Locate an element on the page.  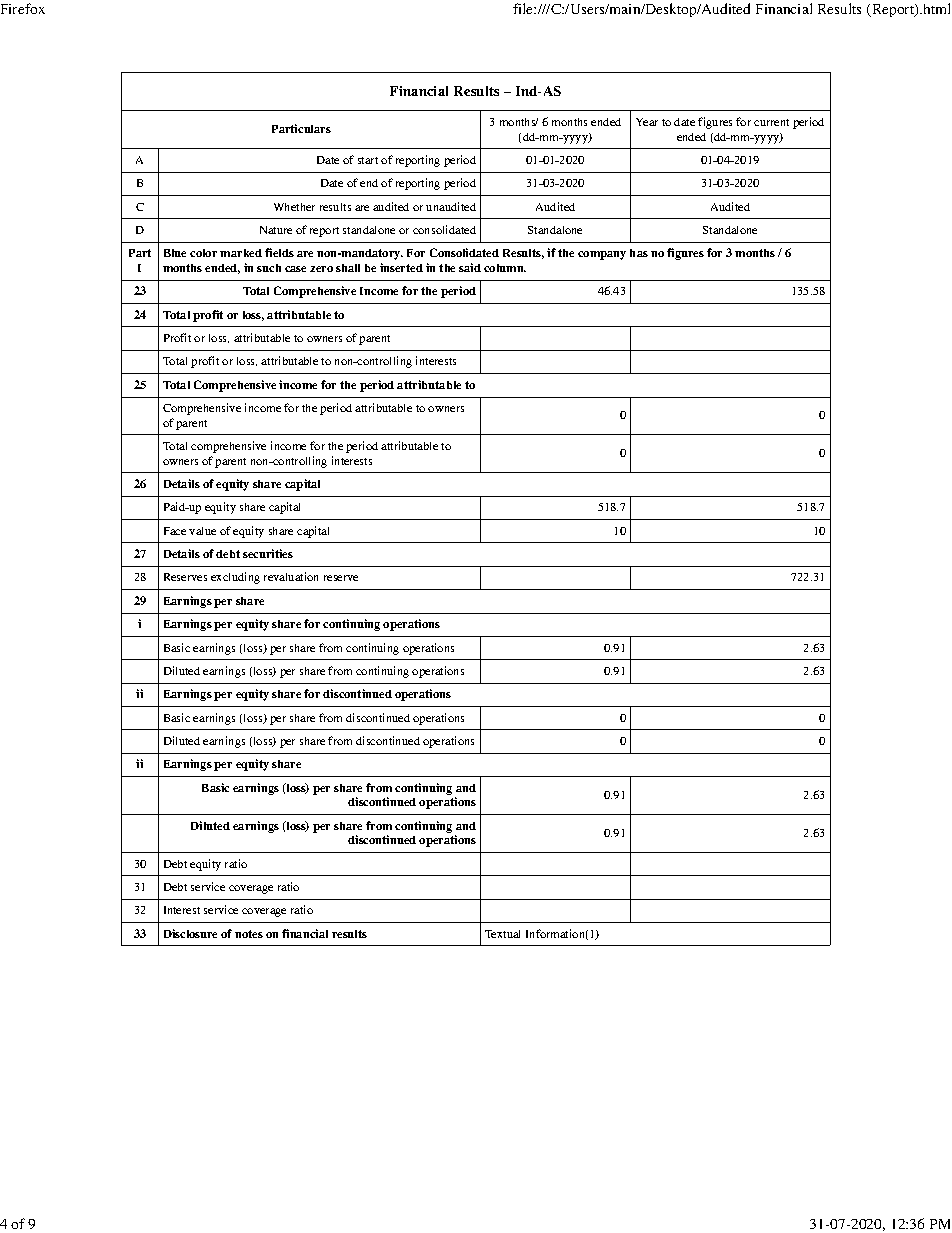
Year is located at coordinates (647, 122).
